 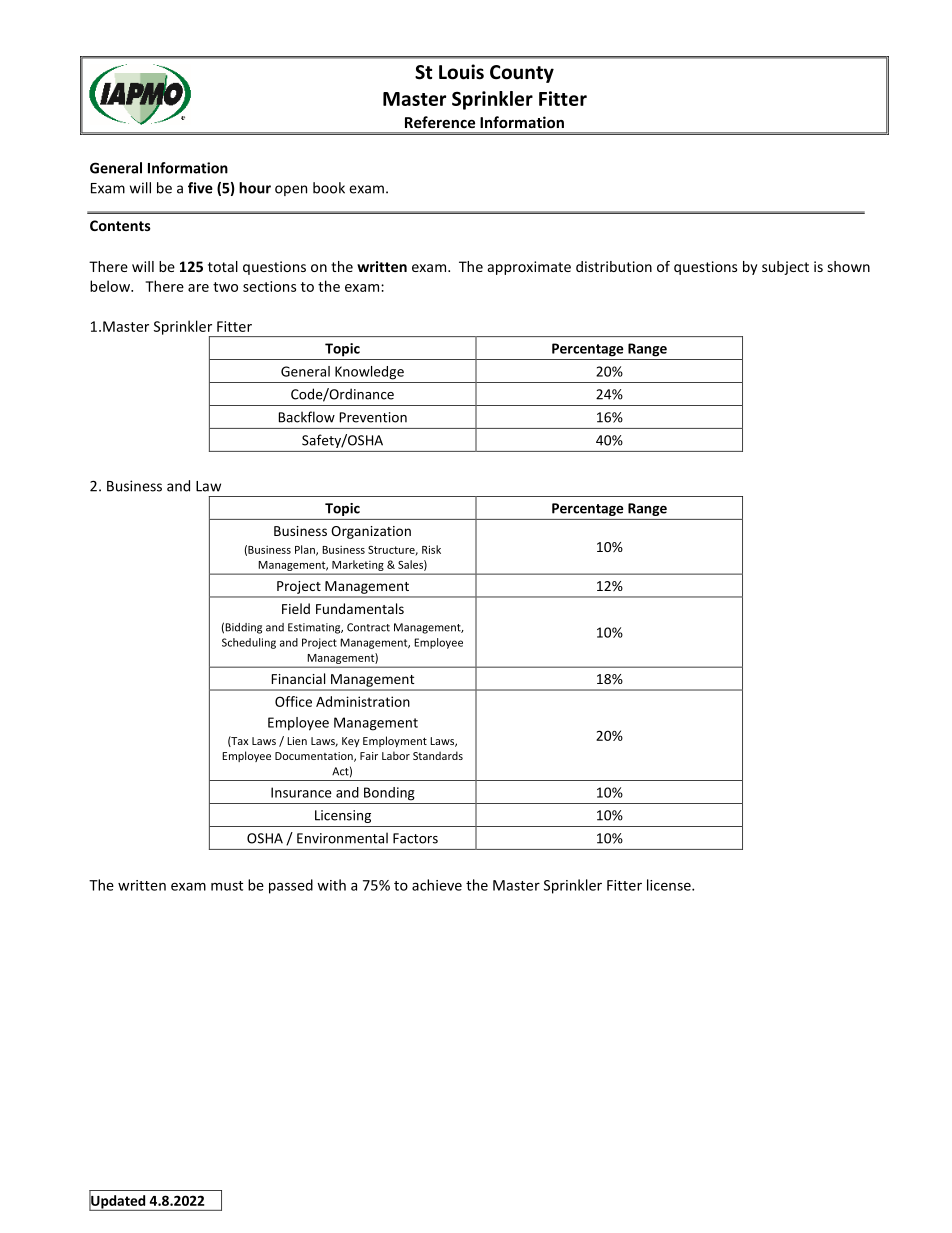 What do you see at coordinates (522, 74) in the image?
I see `County` at bounding box center [522, 74].
